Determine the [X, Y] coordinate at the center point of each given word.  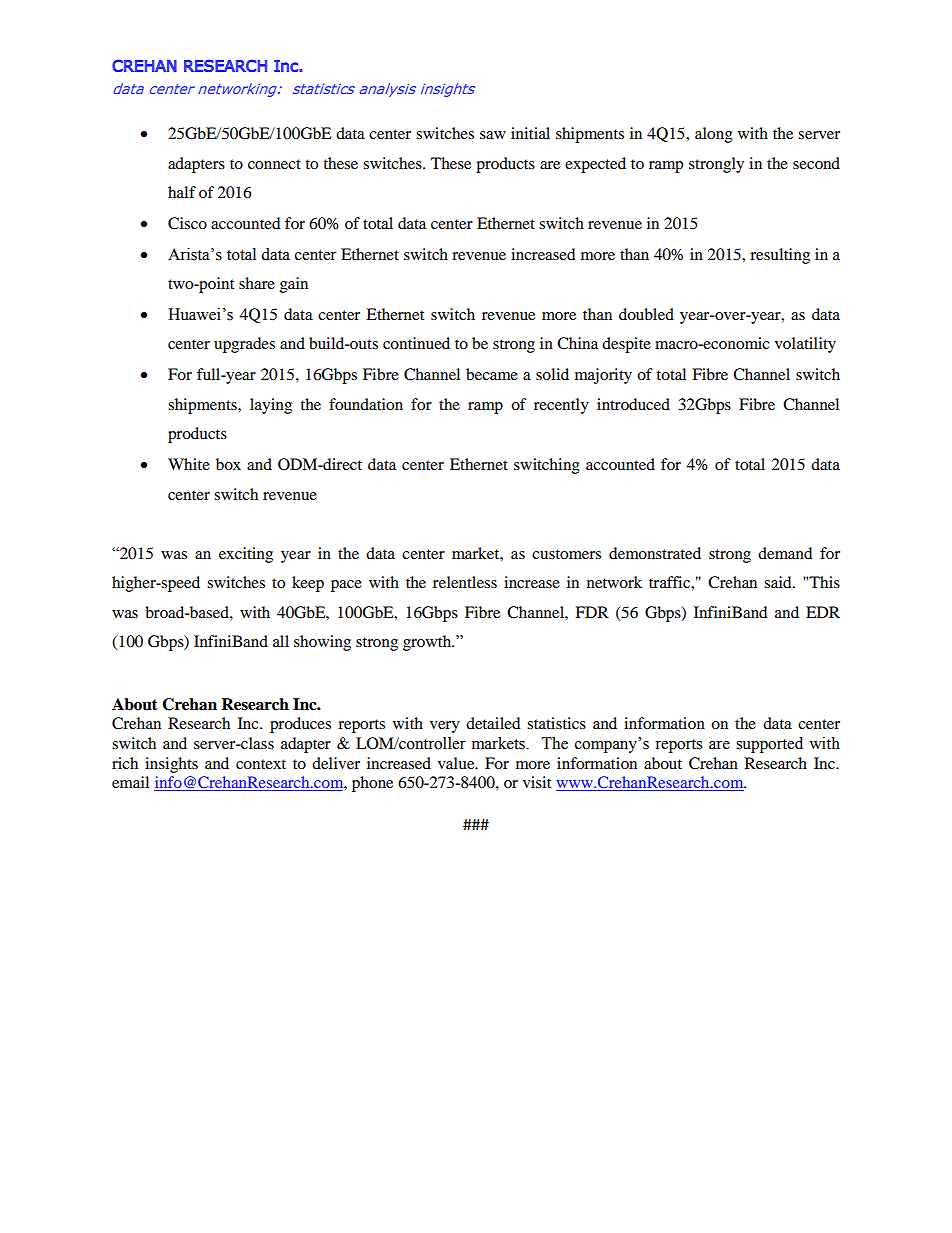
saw [493, 135]
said [779, 582]
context [261, 764]
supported [769, 745]
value [457, 763]
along [714, 135]
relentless [465, 582]
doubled [646, 314]
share [257, 283]
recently [561, 406]
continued [416, 343]
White [189, 464]
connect [274, 164]
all [281, 641]
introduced [633, 404]
